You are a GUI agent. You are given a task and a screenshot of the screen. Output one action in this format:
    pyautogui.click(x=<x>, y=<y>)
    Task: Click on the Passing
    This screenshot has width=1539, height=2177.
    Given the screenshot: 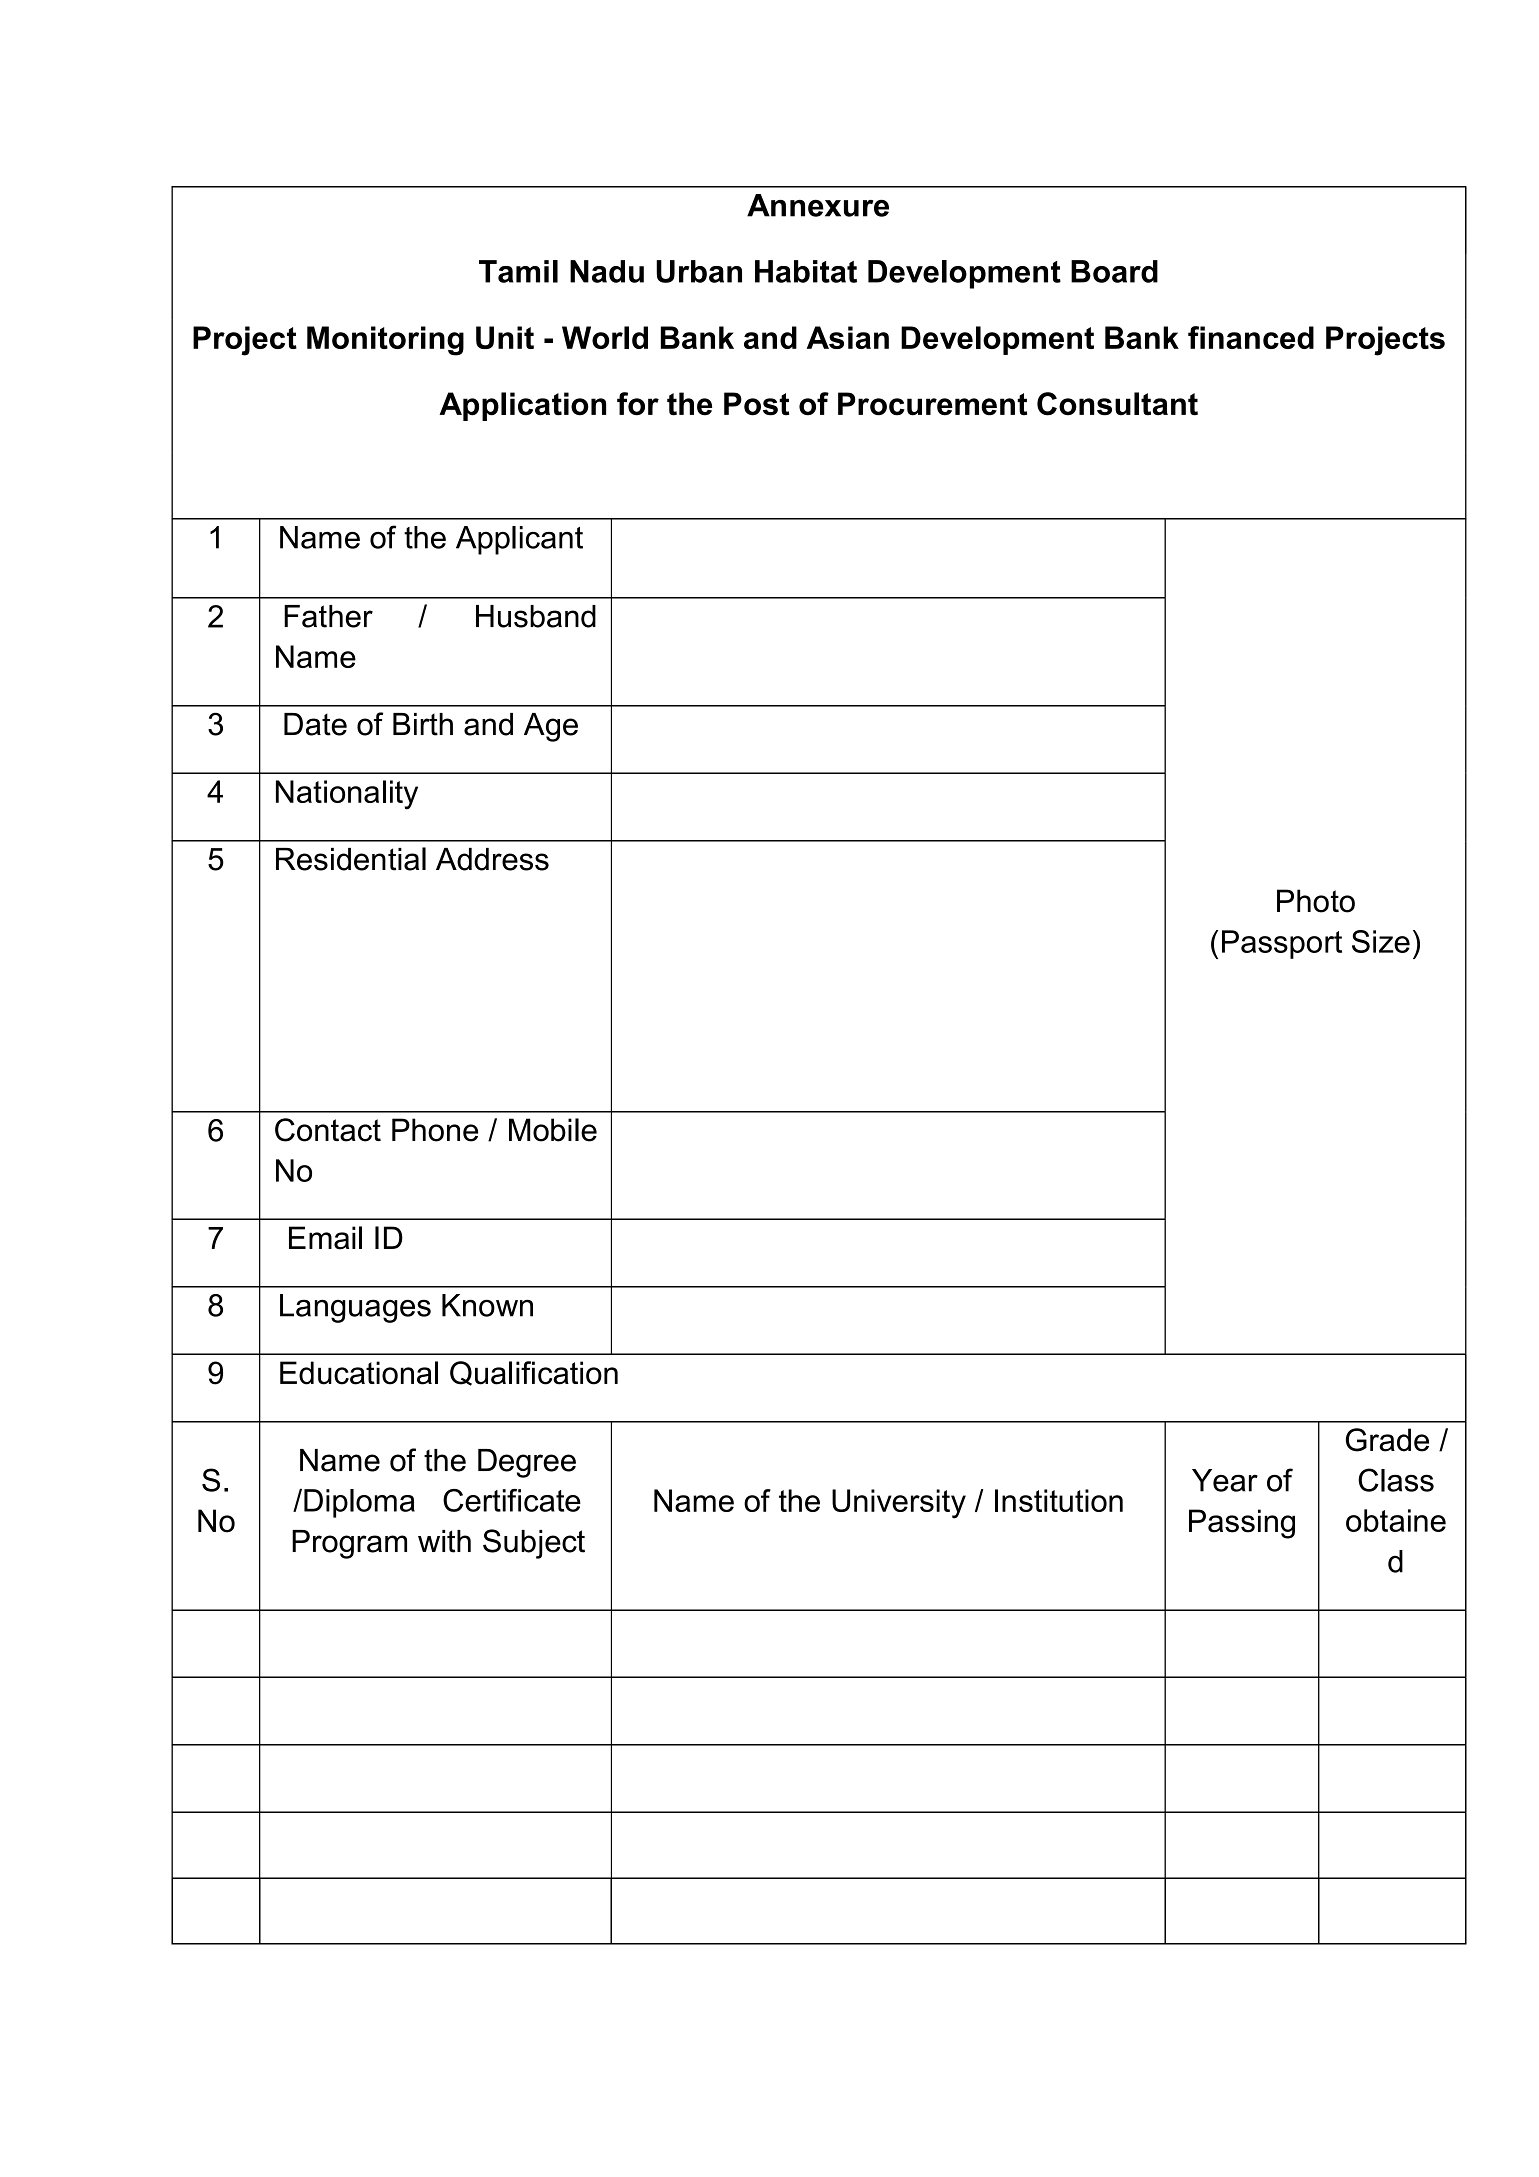 What is the action you would take?
    pyautogui.click(x=1242, y=1524)
